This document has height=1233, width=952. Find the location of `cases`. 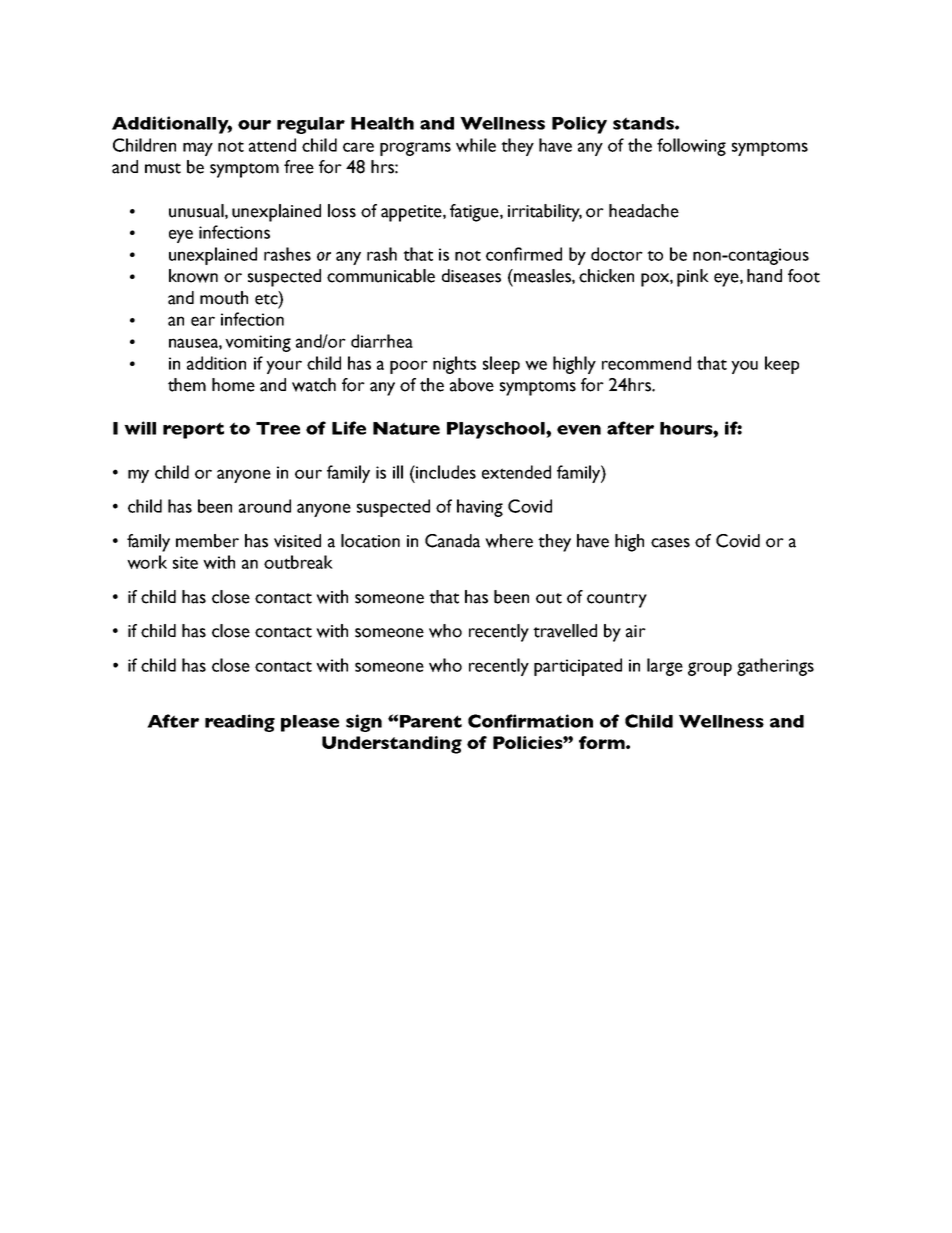

cases is located at coordinates (670, 543).
